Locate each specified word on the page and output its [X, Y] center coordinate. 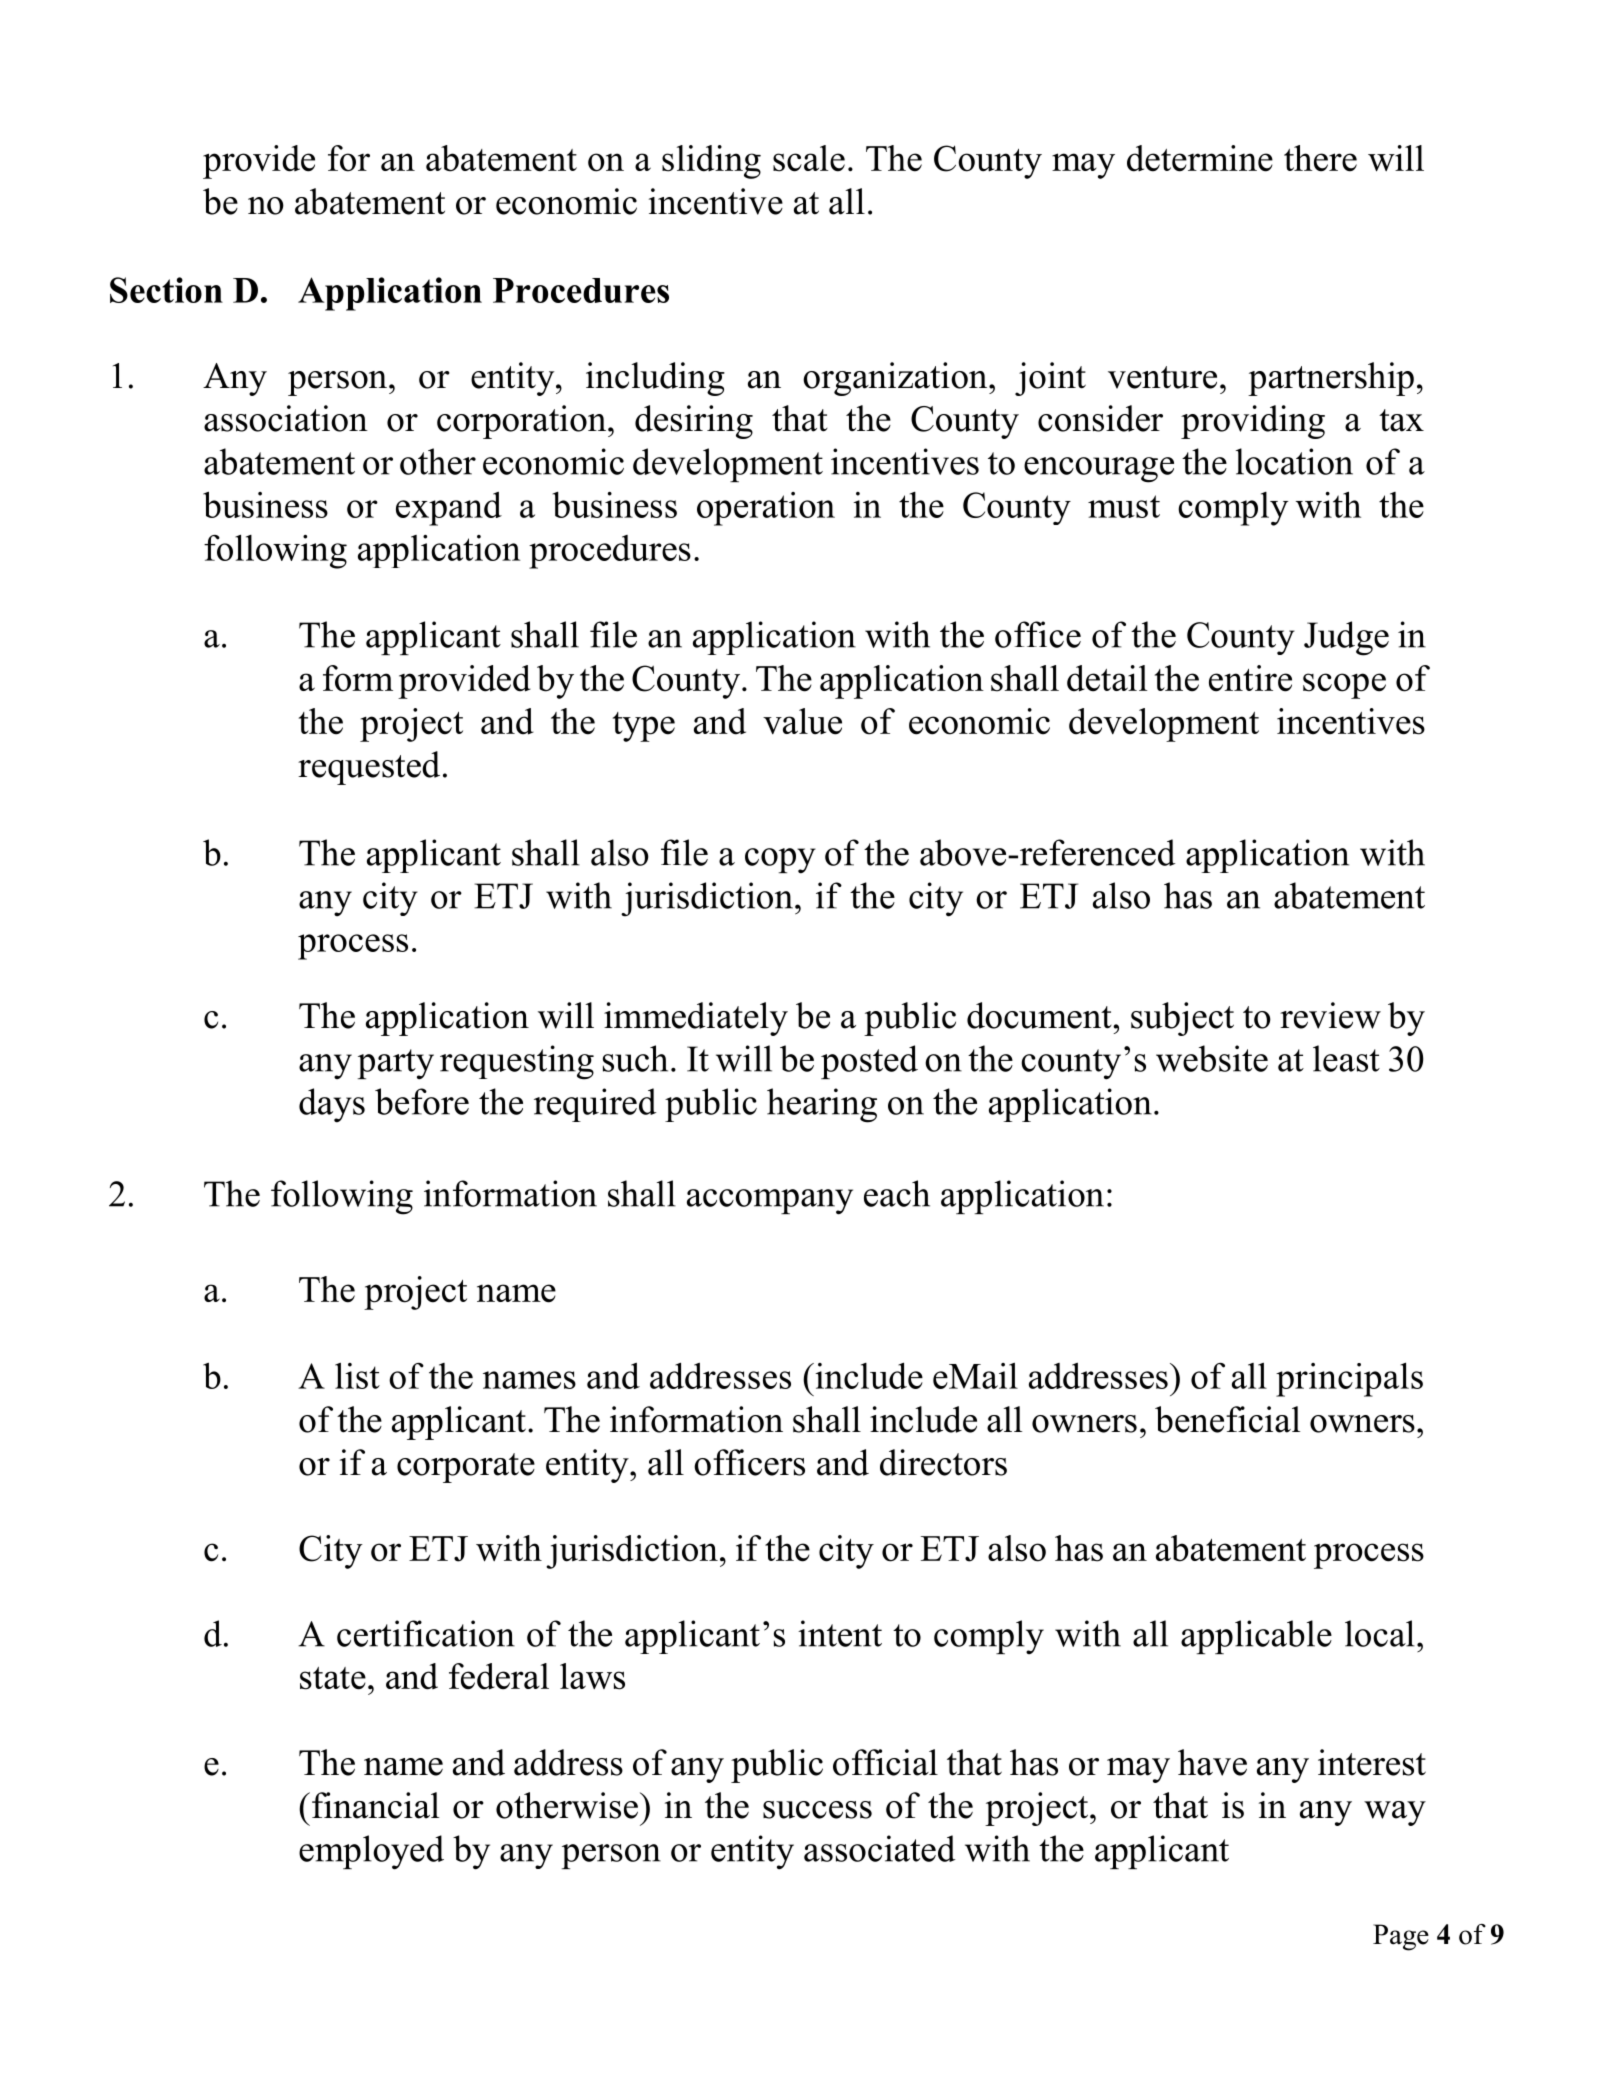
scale [809, 158]
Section [166, 290]
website [1212, 1058]
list [357, 1376]
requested [369, 768]
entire [1250, 678]
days [332, 1105]
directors [943, 1462]
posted [869, 1062]
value [802, 721]
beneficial [1227, 1419]
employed [371, 1852]
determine [1200, 158]
